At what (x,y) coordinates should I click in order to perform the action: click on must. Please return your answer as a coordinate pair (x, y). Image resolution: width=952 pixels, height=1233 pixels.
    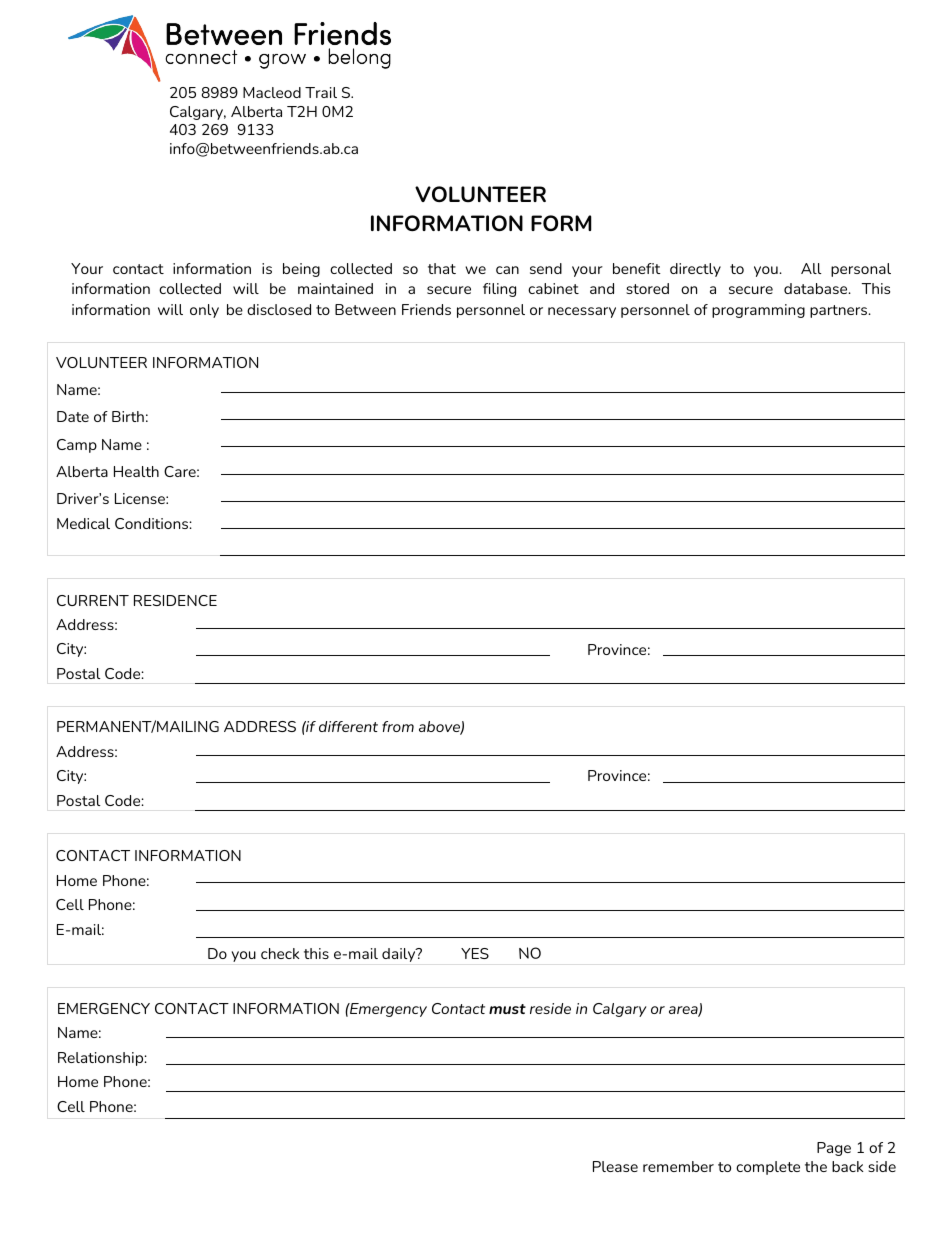
    Looking at the image, I should click on (507, 1009).
